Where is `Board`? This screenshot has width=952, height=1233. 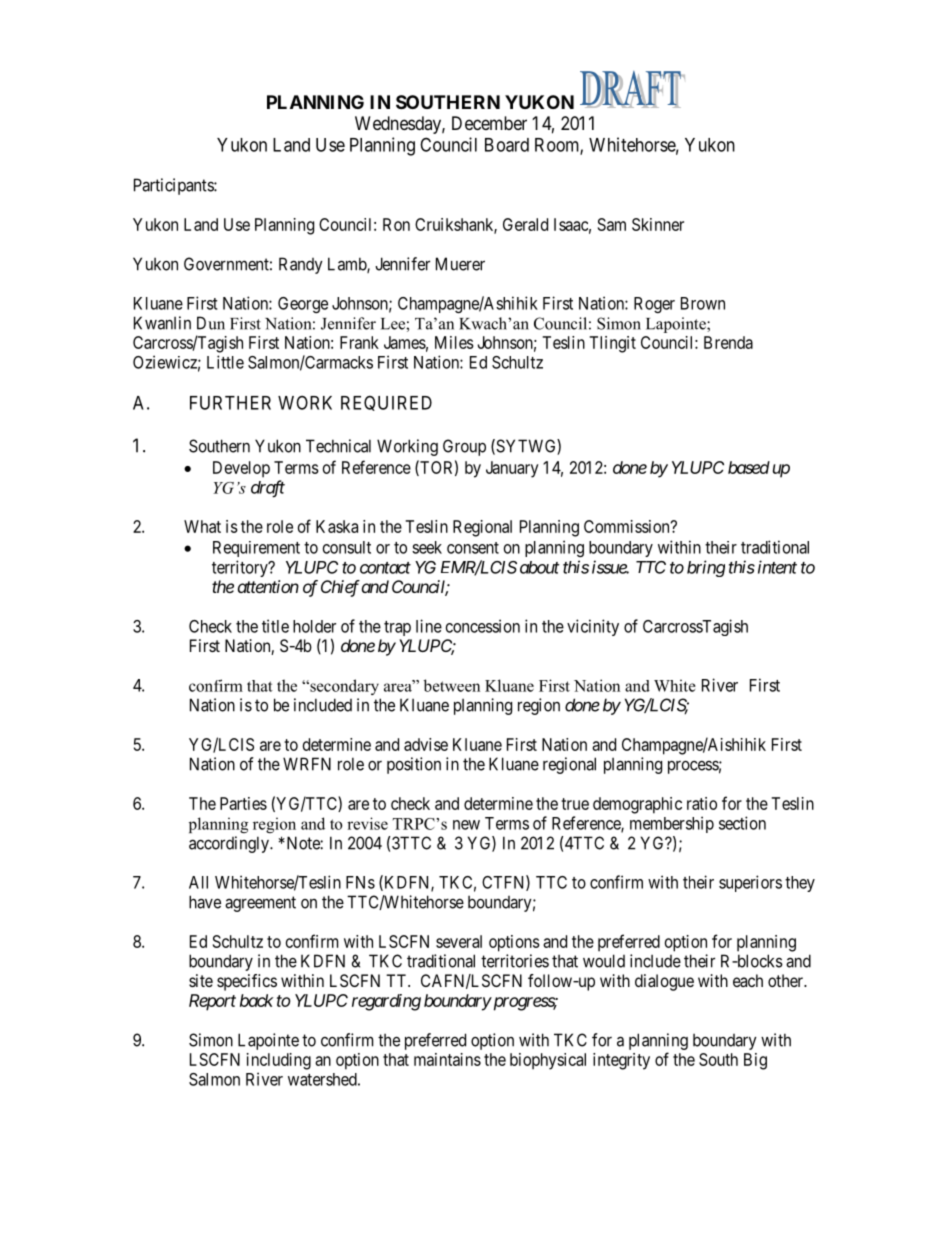
Board is located at coordinates (507, 145).
